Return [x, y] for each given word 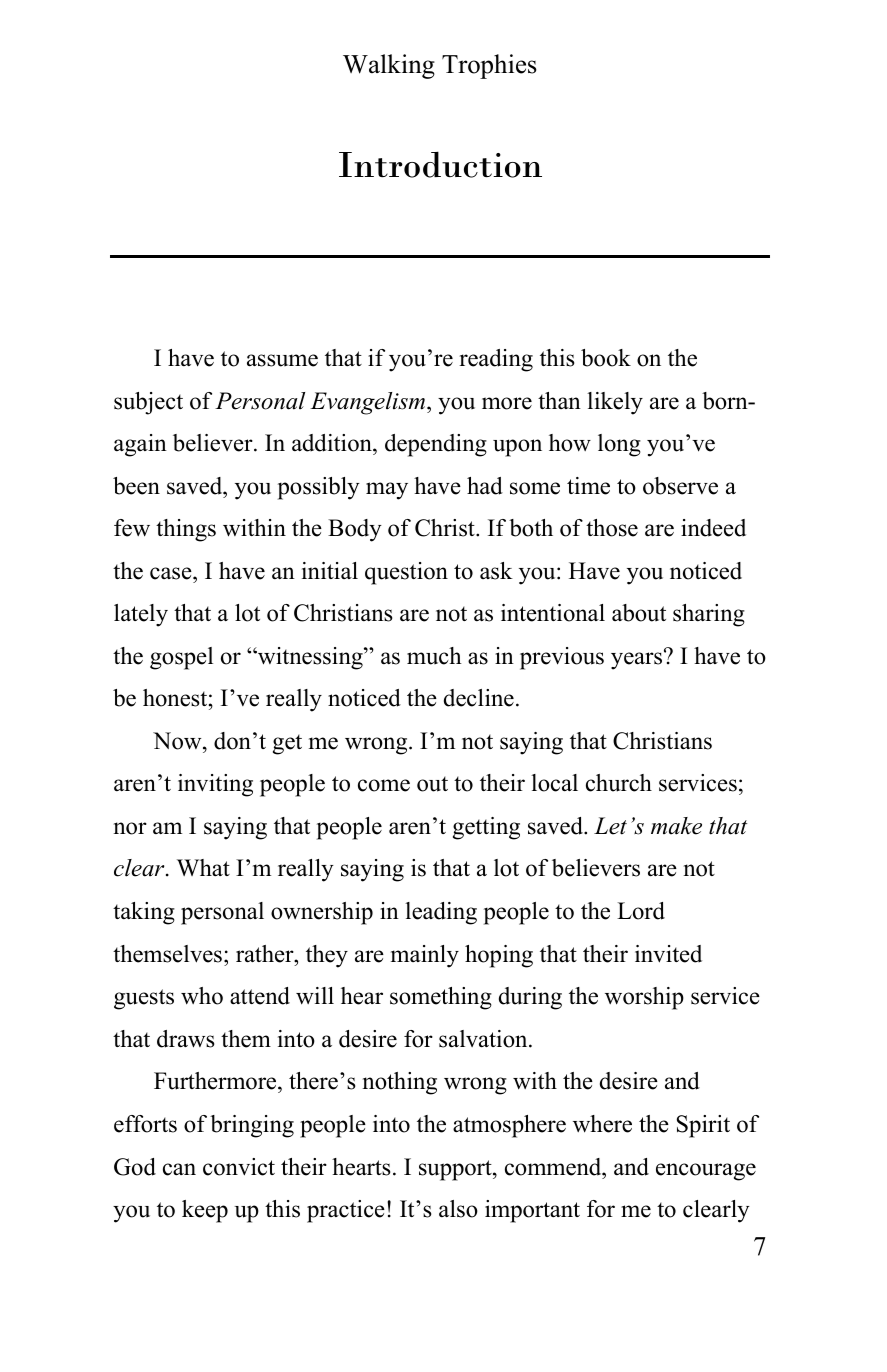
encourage [706, 1172]
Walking [389, 66]
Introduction [440, 164]
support [456, 1170]
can [179, 1169]
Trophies [489, 66]
